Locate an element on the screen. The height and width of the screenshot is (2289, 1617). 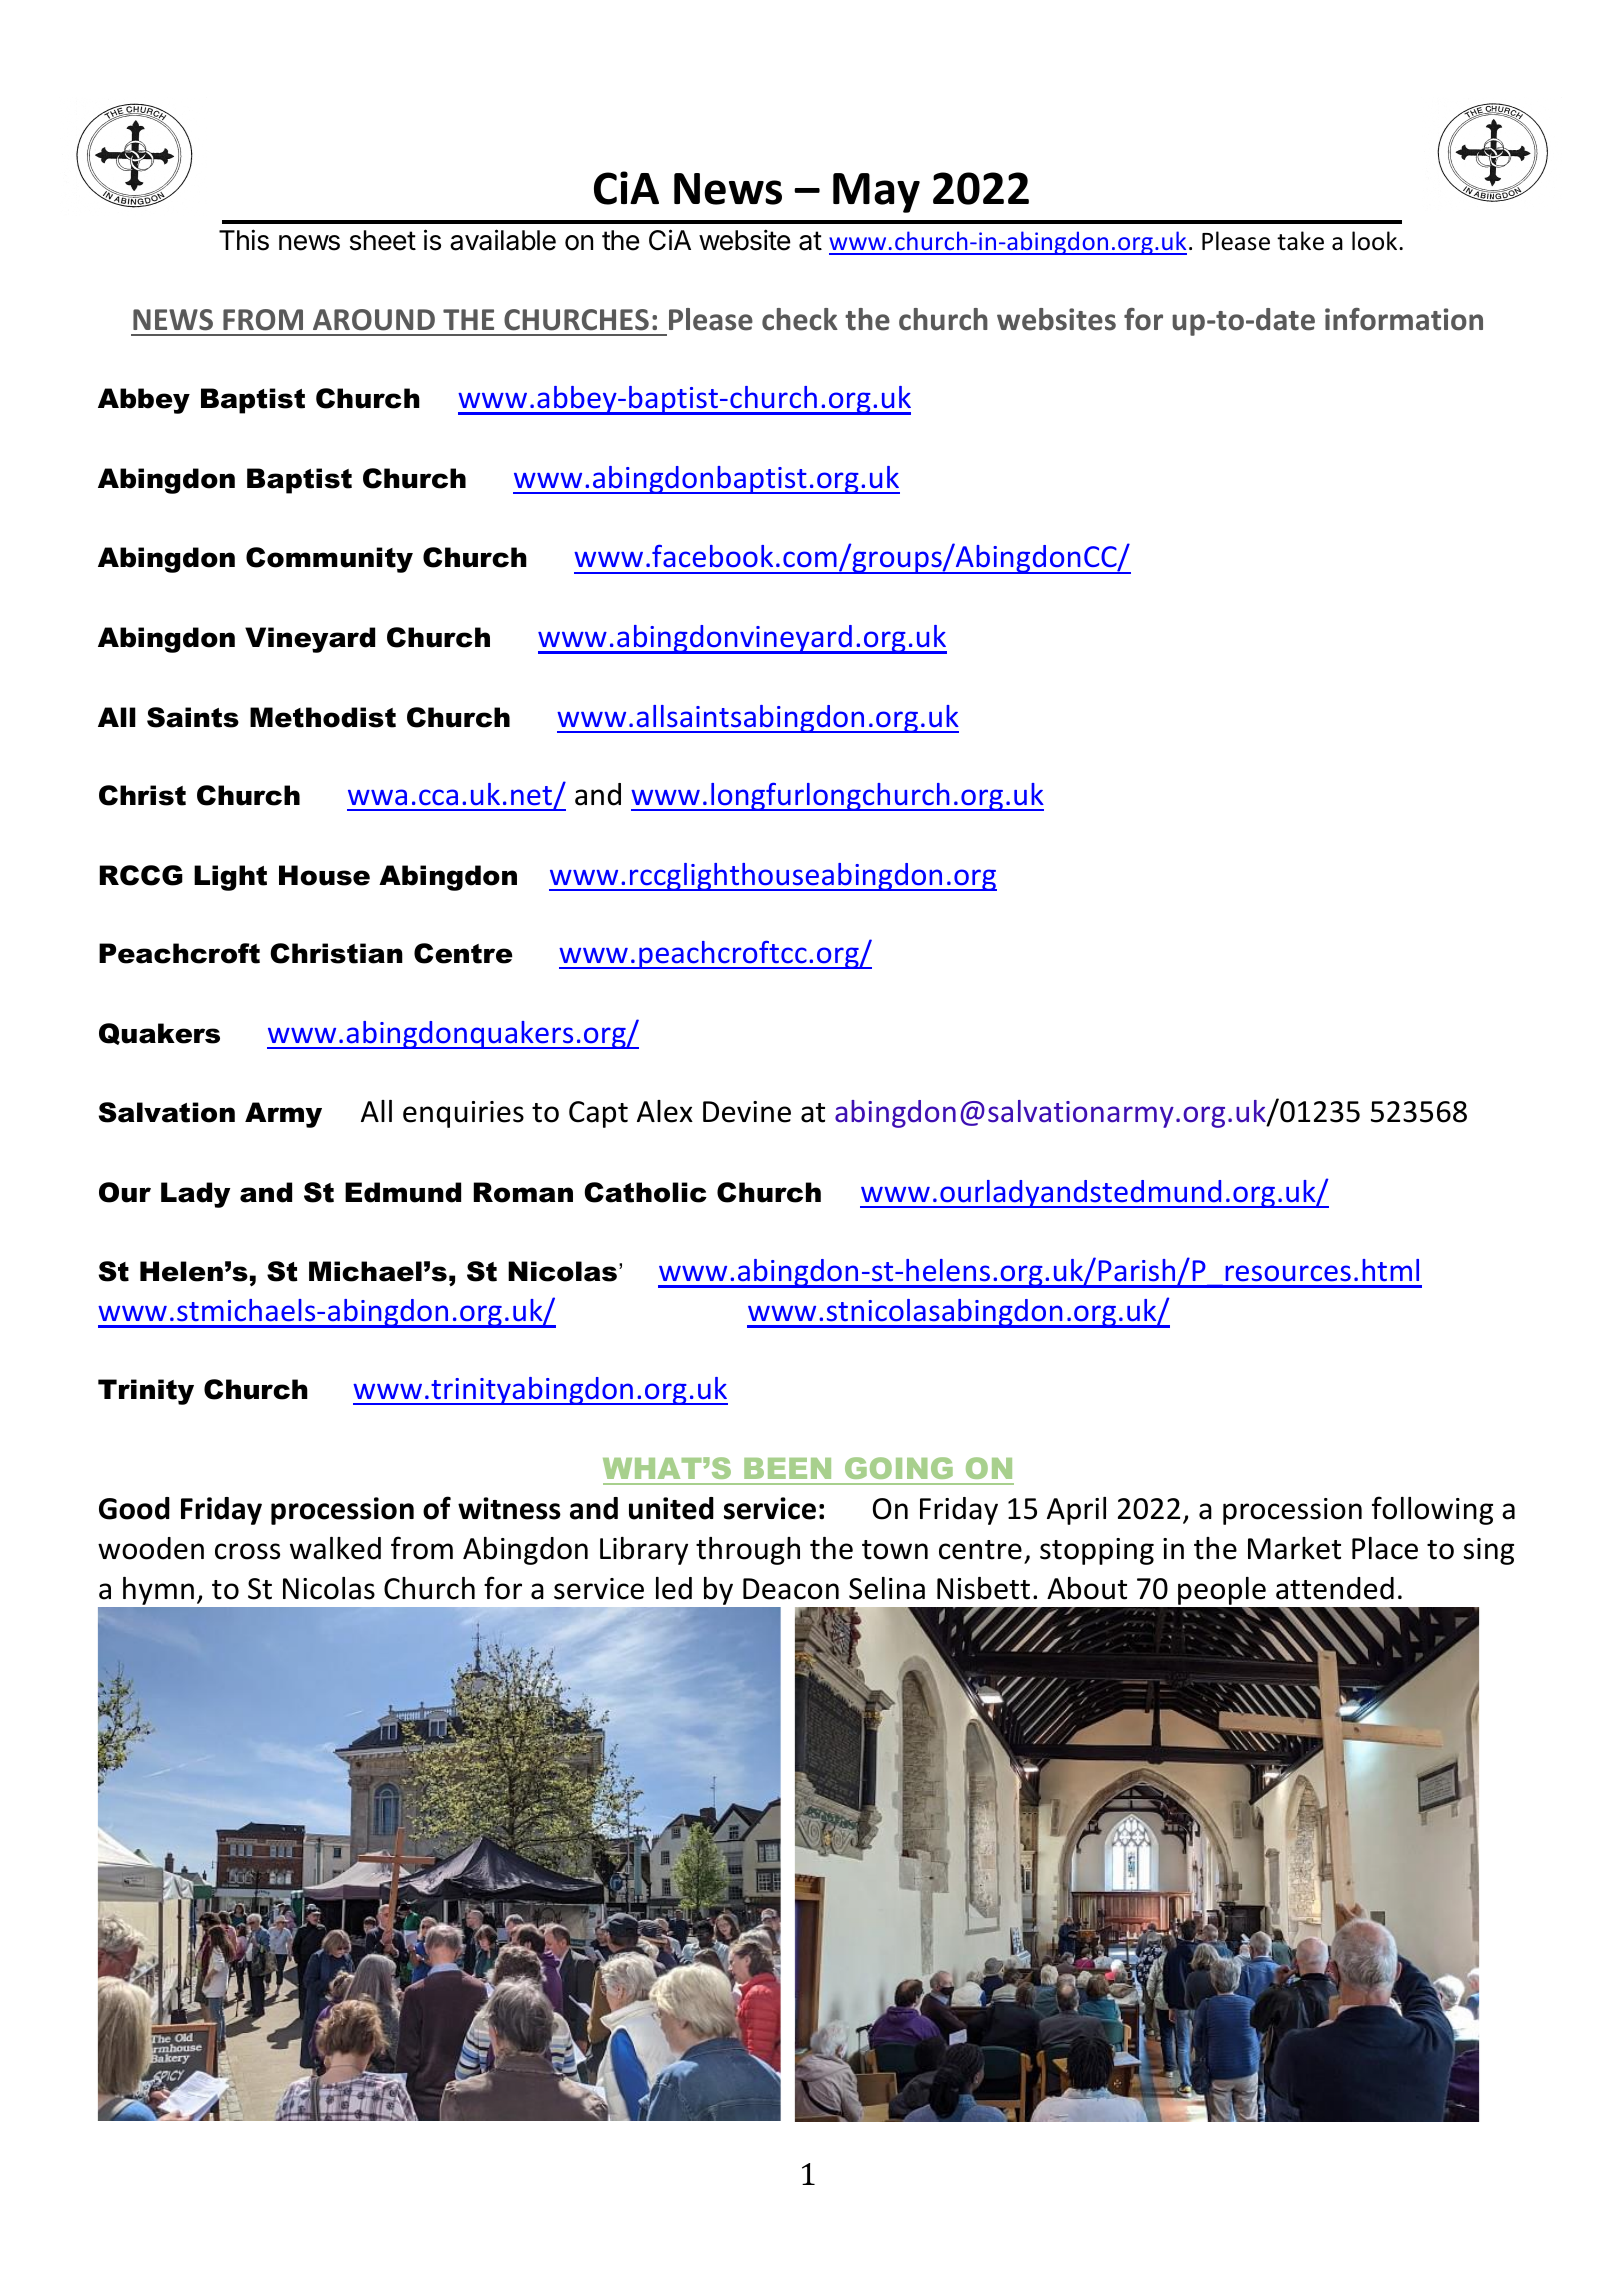
take is located at coordinates (1300, 241).
